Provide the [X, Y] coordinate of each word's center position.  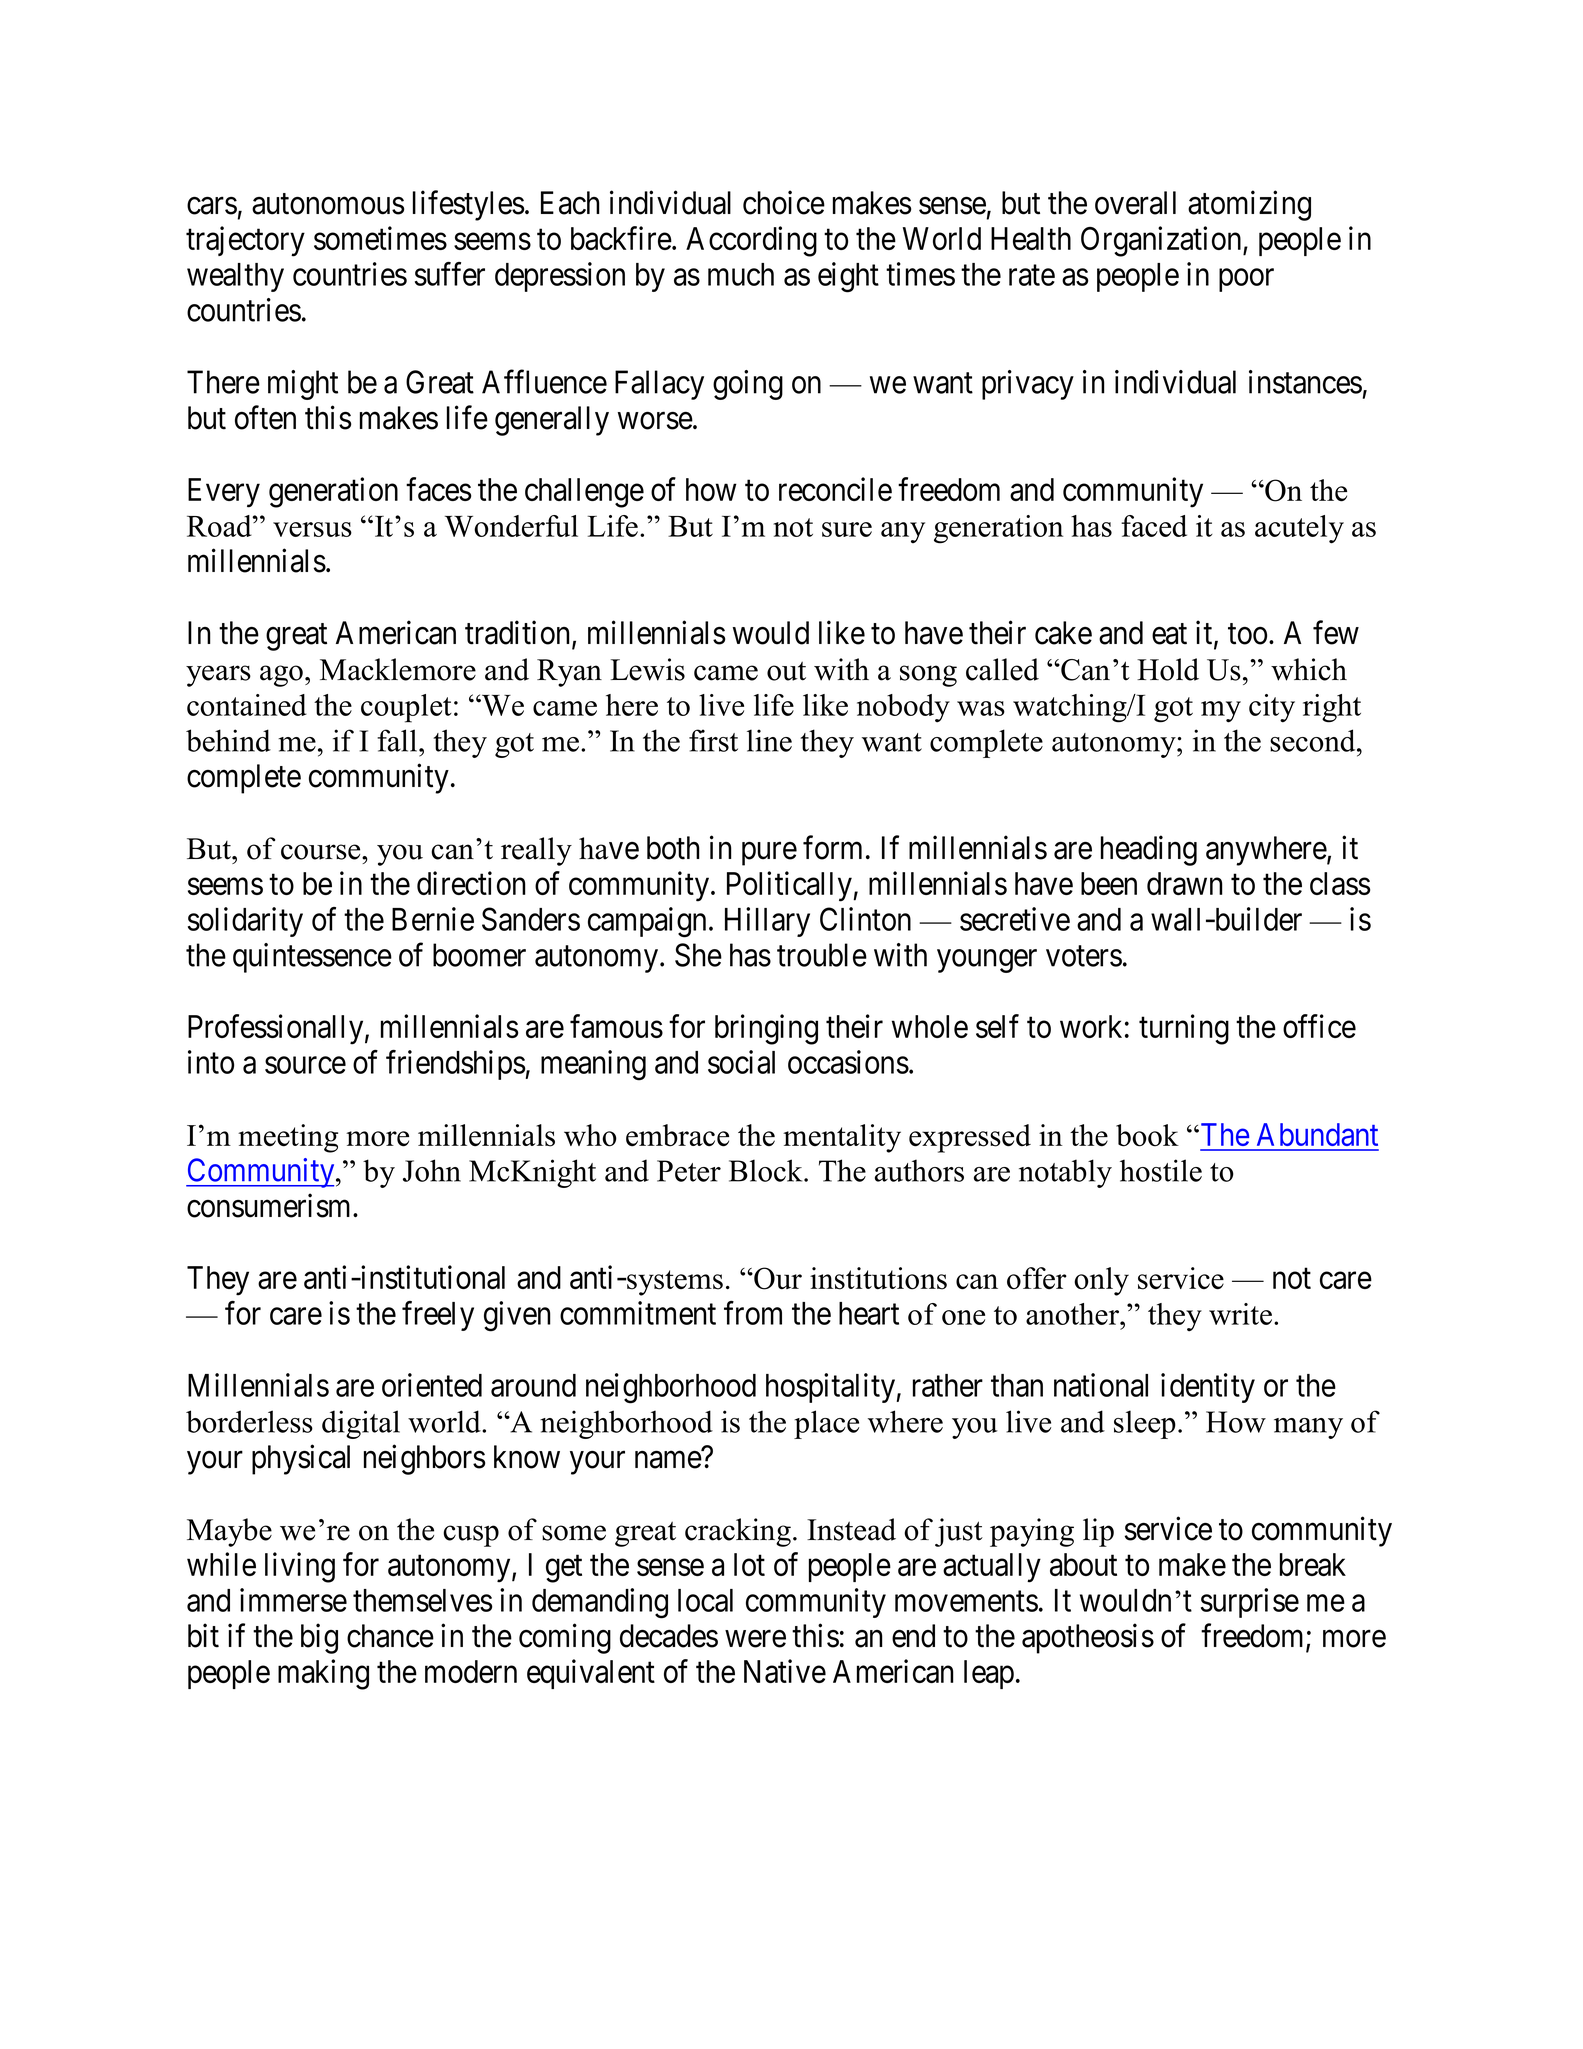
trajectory [245, 241]
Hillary [767, 922]
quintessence [312, 958]
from [753, 1313]
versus [312, 529]
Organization [1162, 241]
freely [438, 1316]
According [751, 241]
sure [847, 529]
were [755, 1639]
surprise [1250, 1603]
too [1247, 634]
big [319, 1639]
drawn [1185, 883]
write [1240, 1314]
